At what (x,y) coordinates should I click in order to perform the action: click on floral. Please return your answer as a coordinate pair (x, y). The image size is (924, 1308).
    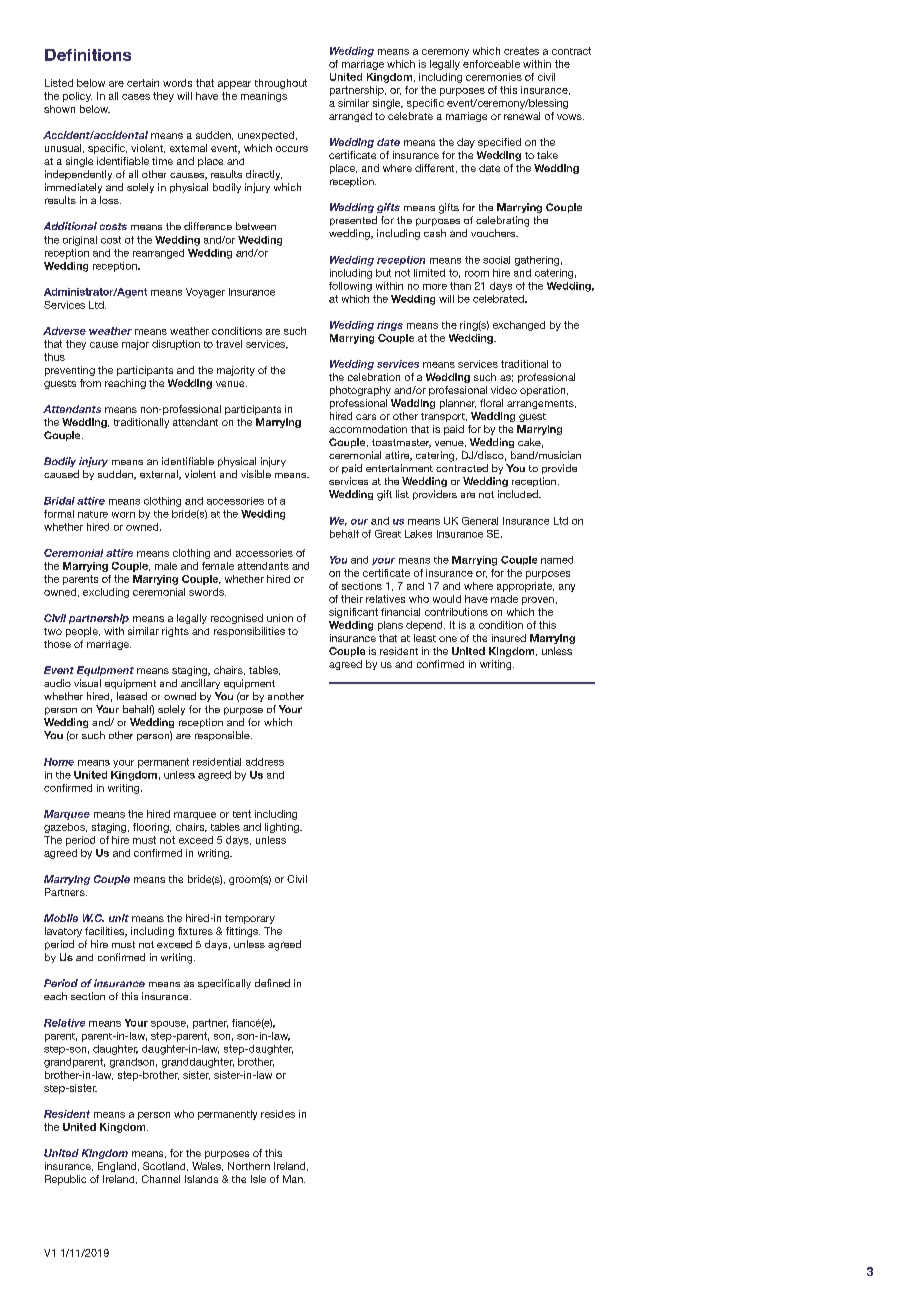
    Looking at the image, I should click on (491, 403).
